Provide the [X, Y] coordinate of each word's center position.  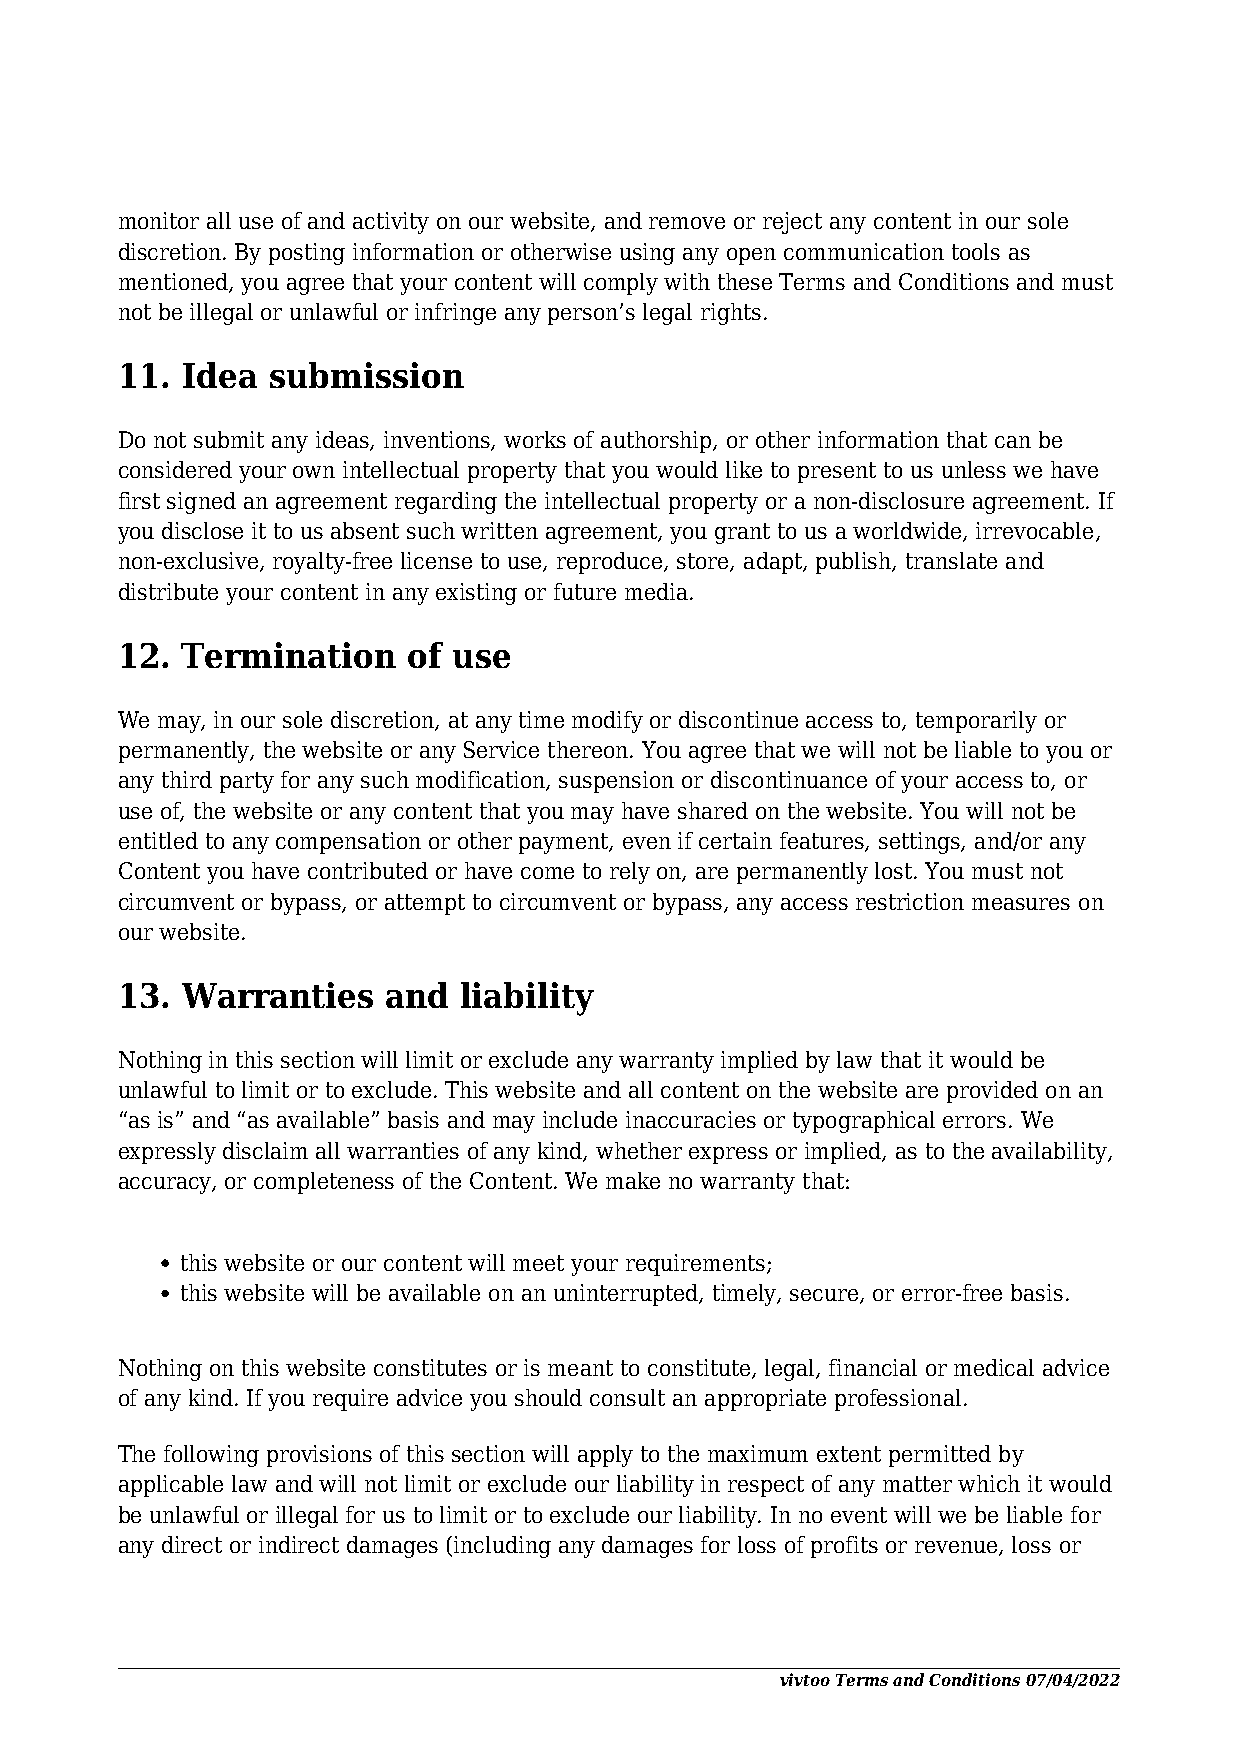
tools [976, 251]
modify [607, 722]
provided [992, 1092]
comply [621, 284]
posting [307, 254]
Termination [288, 655]
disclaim [265, 1150]
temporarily [976, 722]
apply [605, 1456]
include [580, 1119]
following [211, 1456]
